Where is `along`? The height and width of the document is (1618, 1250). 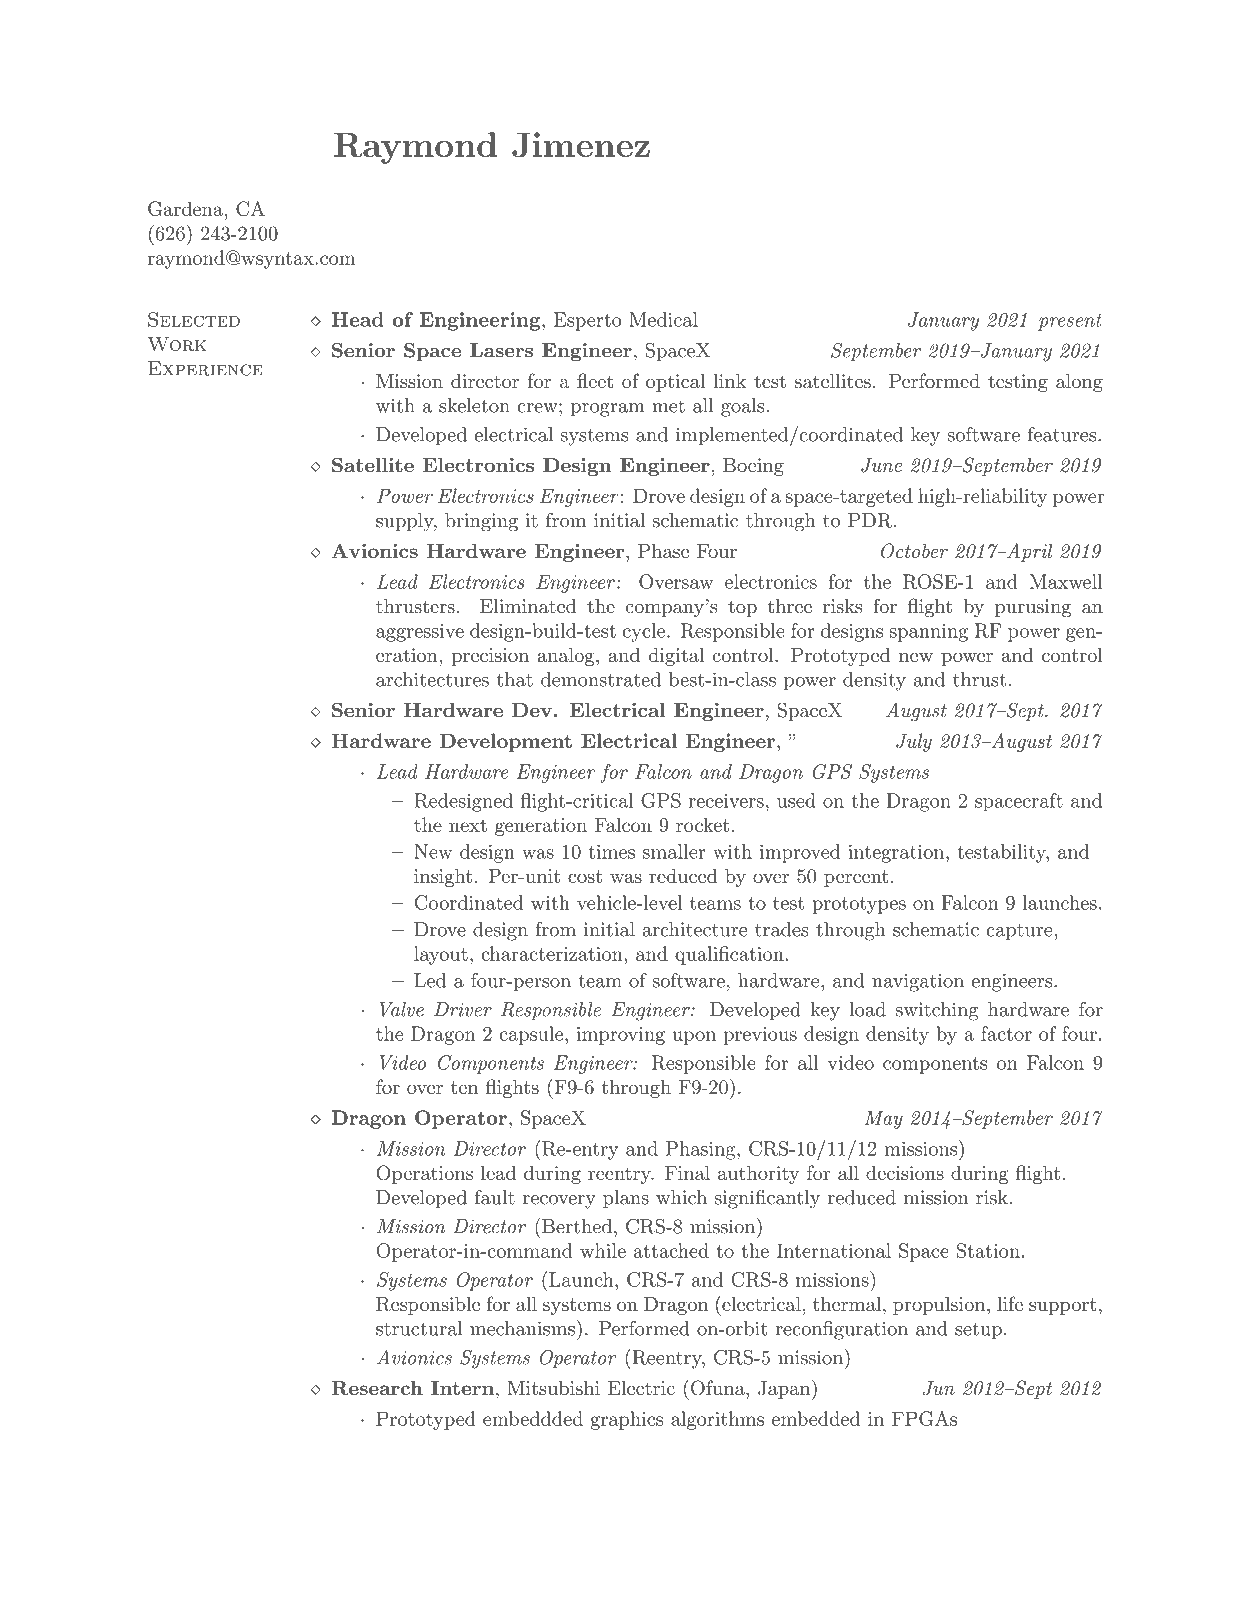 along is located at coordinates (1079, 383).
